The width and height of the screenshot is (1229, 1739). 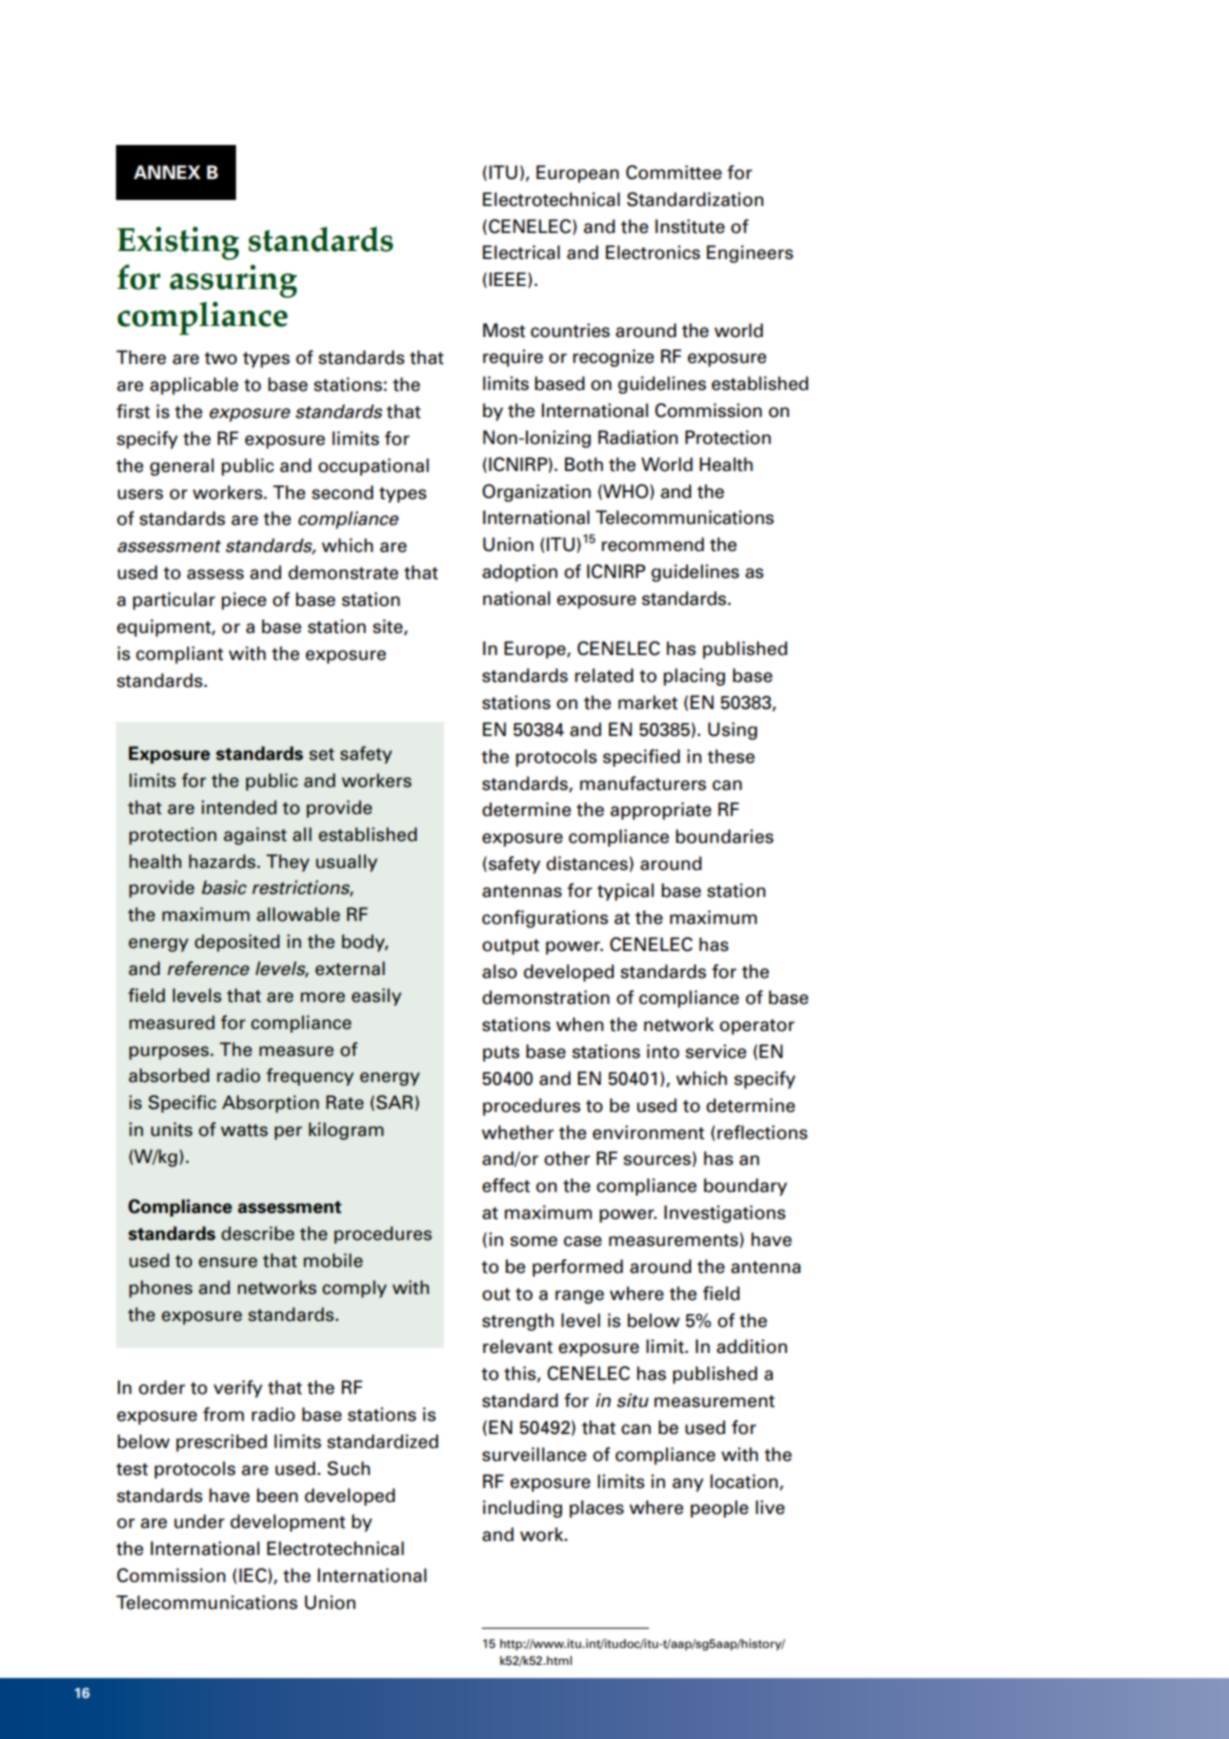 What do you see at coordinates (223, 861) in the screenshot?
I see `hazards` at bounding box center [223, 861].
